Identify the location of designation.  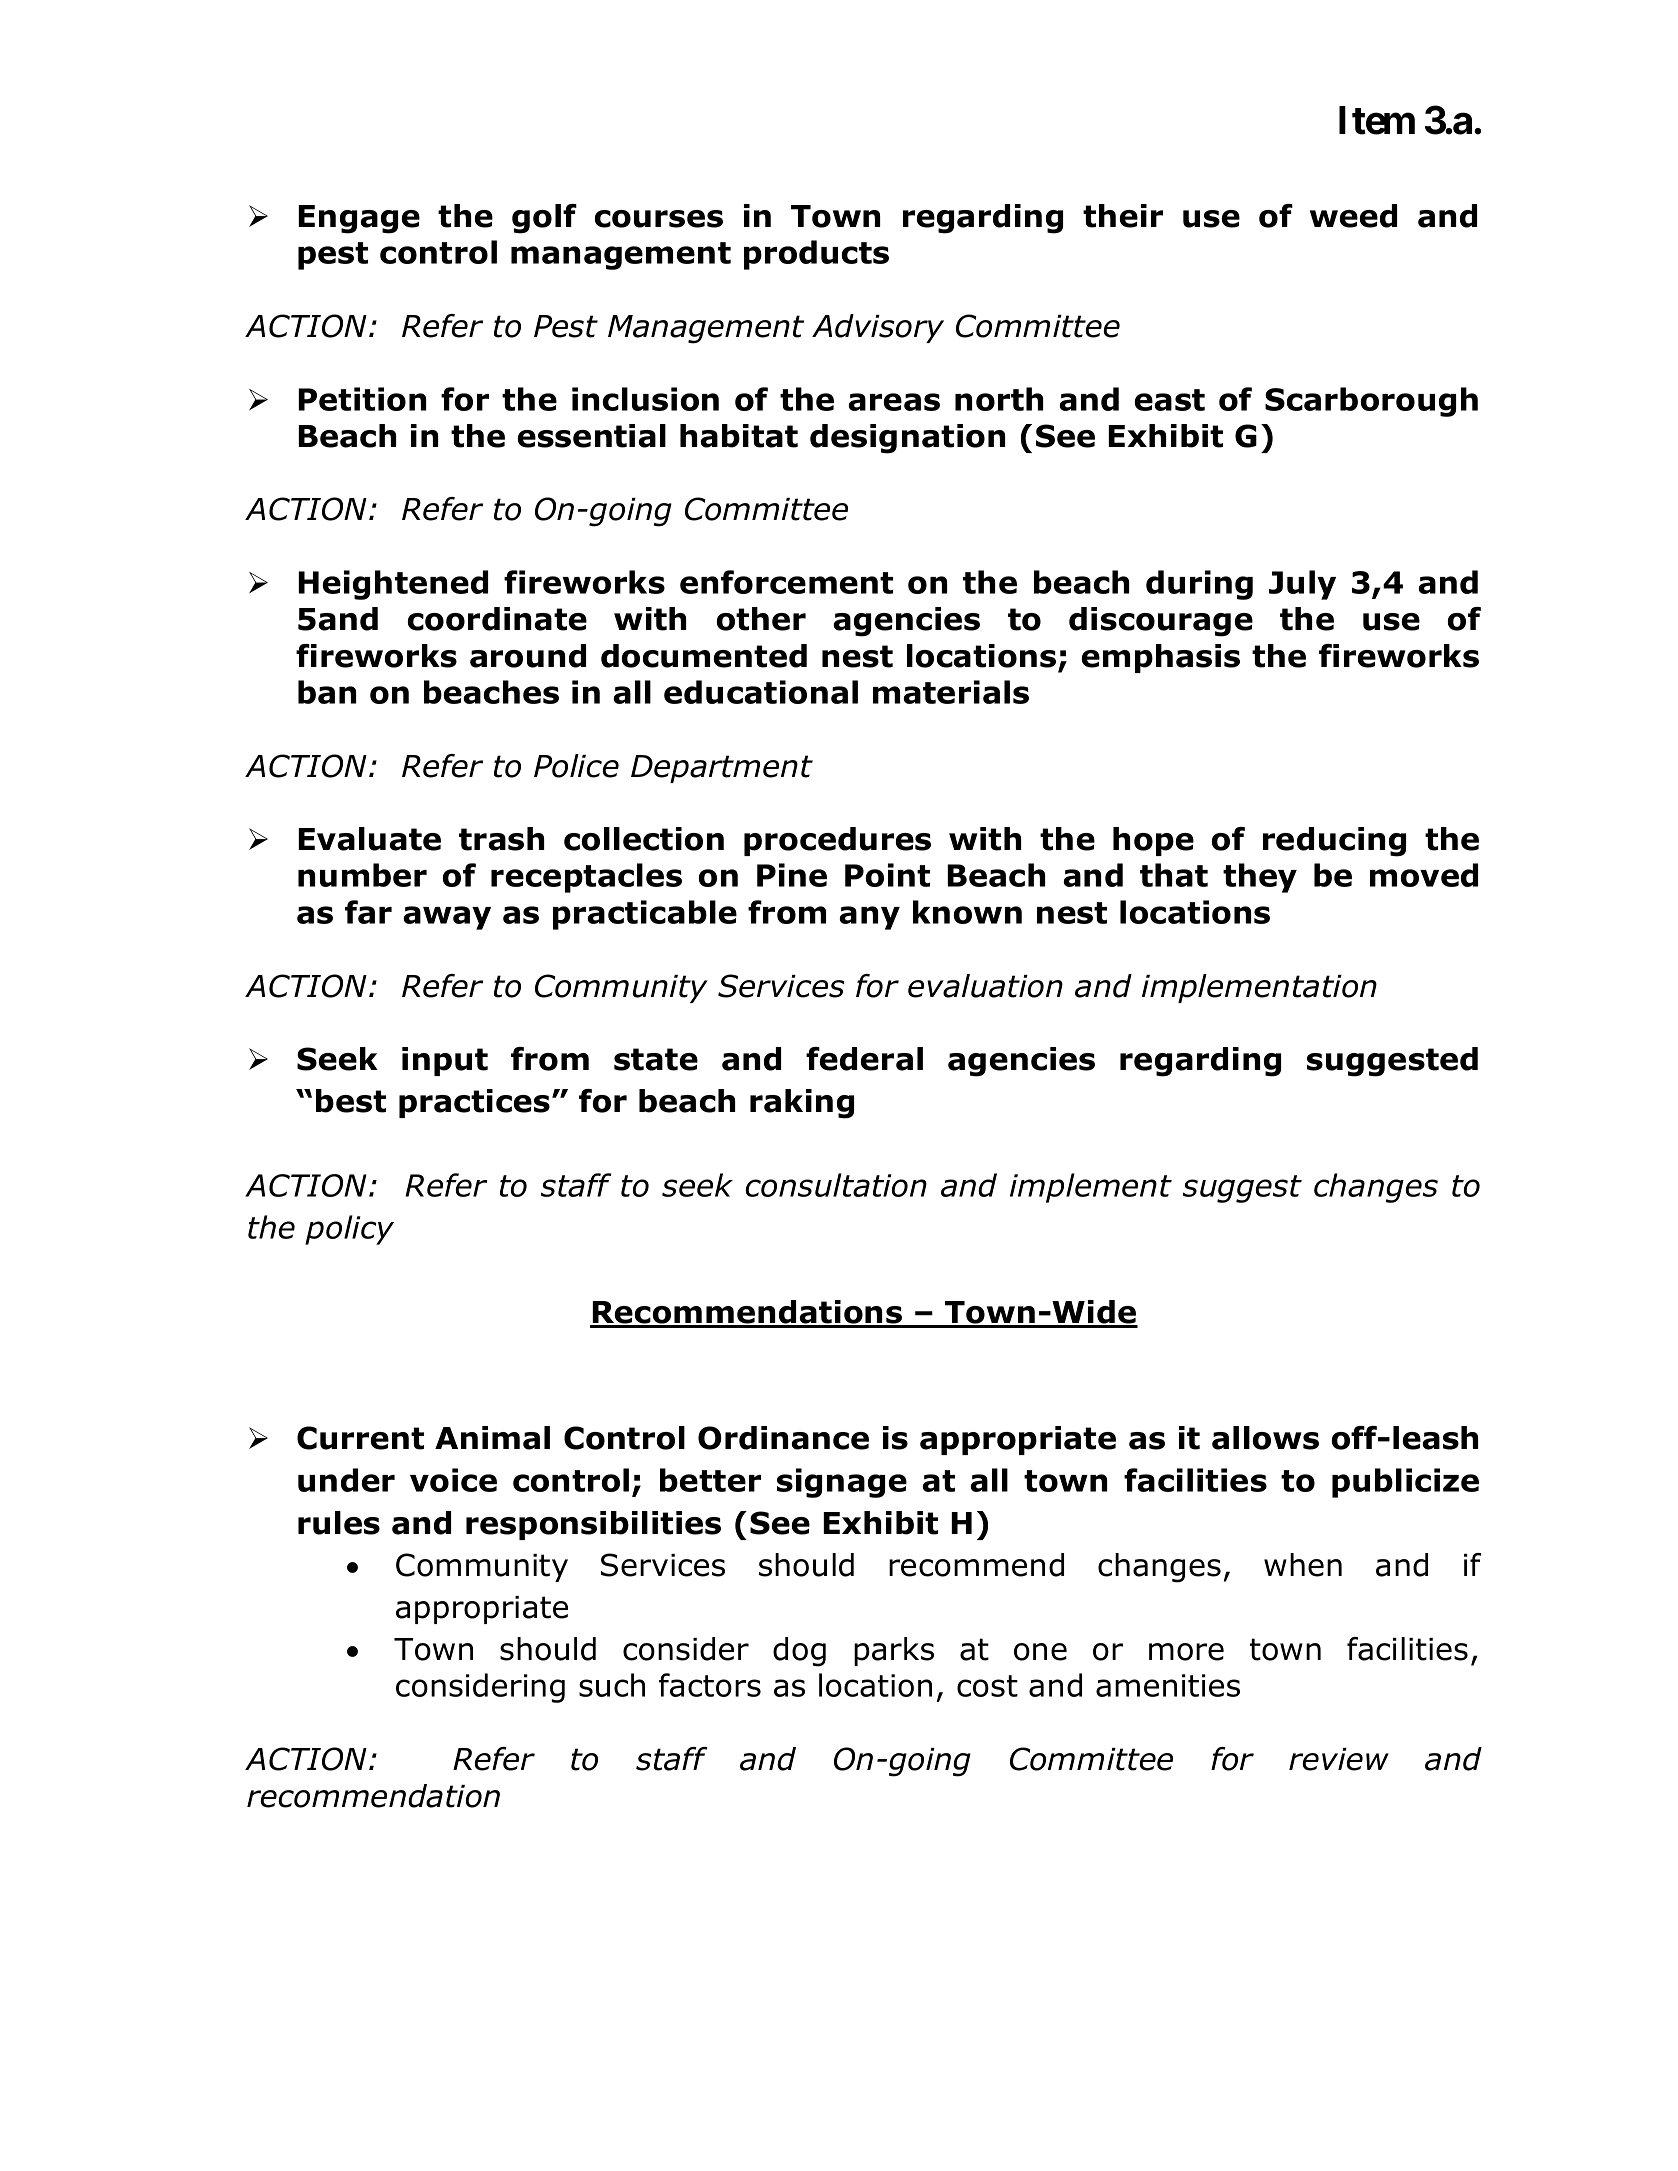
(907, 439).
